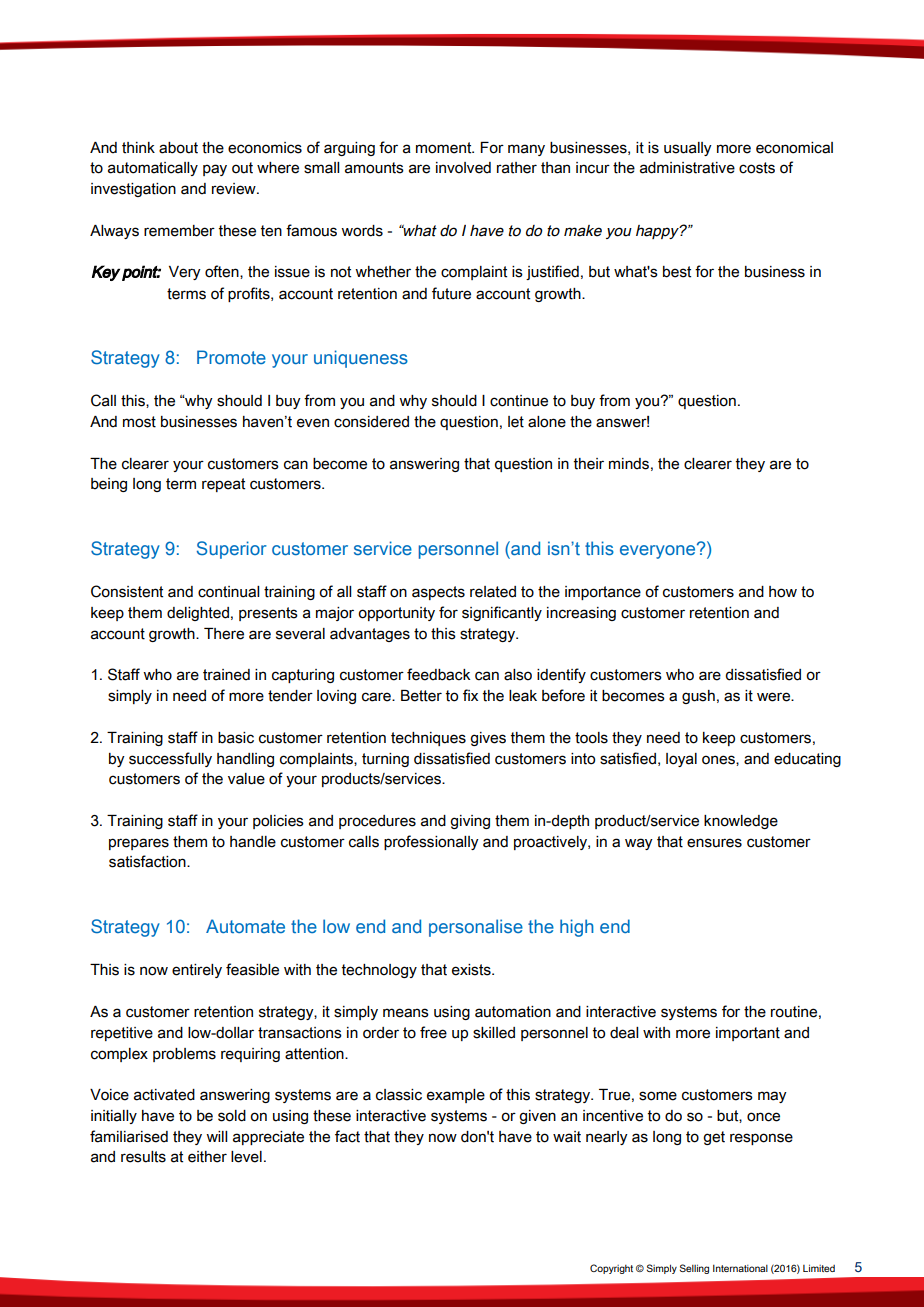 Image resolution: width=924 pixels, height=1307 pixels. Describe the element at coordinates (698, 697) in the screenshot. I see `gush` at that location.
